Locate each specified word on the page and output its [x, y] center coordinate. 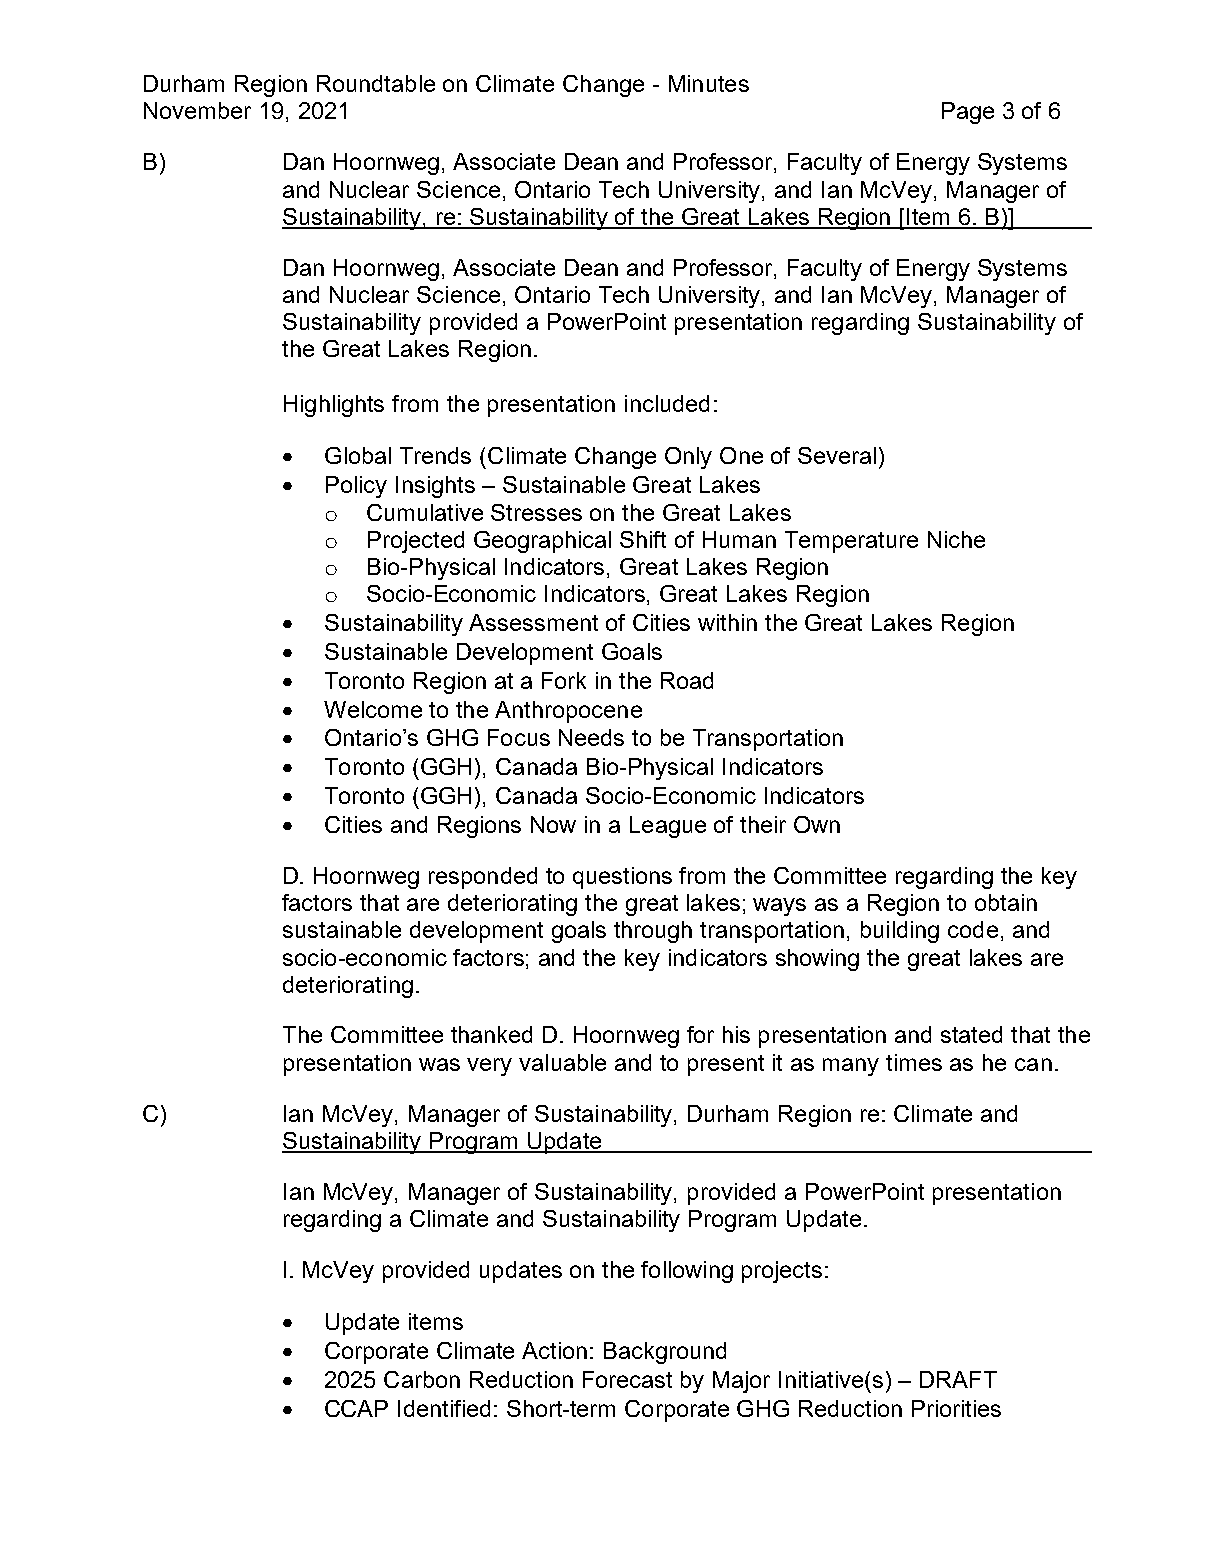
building [900, 932]
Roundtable [376, 83]
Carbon [422, 1379]
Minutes [709, 83]
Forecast [627, 1379]
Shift [643, 539]
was [439, 1064]
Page [968, 113]
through [653, 932]
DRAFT [958, 1379]
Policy [356, 487]
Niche [956, 539]
